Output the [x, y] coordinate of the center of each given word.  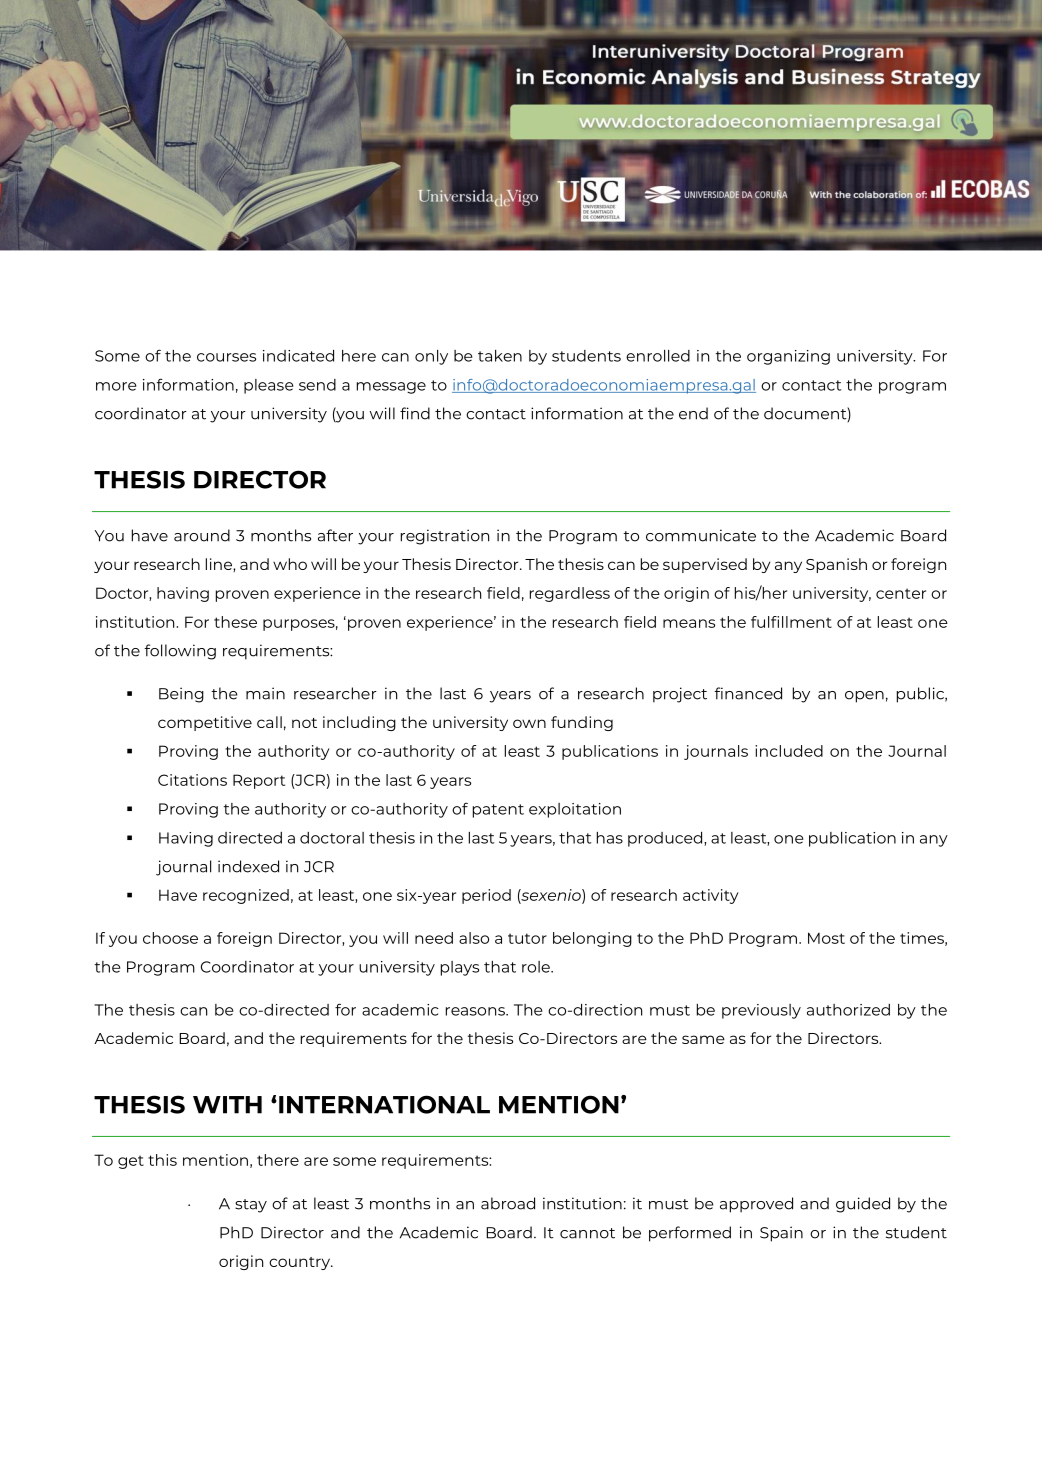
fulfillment [791, 622]
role [537, 967]
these [235, 622]
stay [251, 1206]
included [789, 751]
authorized [848, 1010]
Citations [192, 780]
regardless [570, 594]
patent [498, 811]
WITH [227, 1105]
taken [500, 356]
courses [226, 357]
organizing [788, 357]
